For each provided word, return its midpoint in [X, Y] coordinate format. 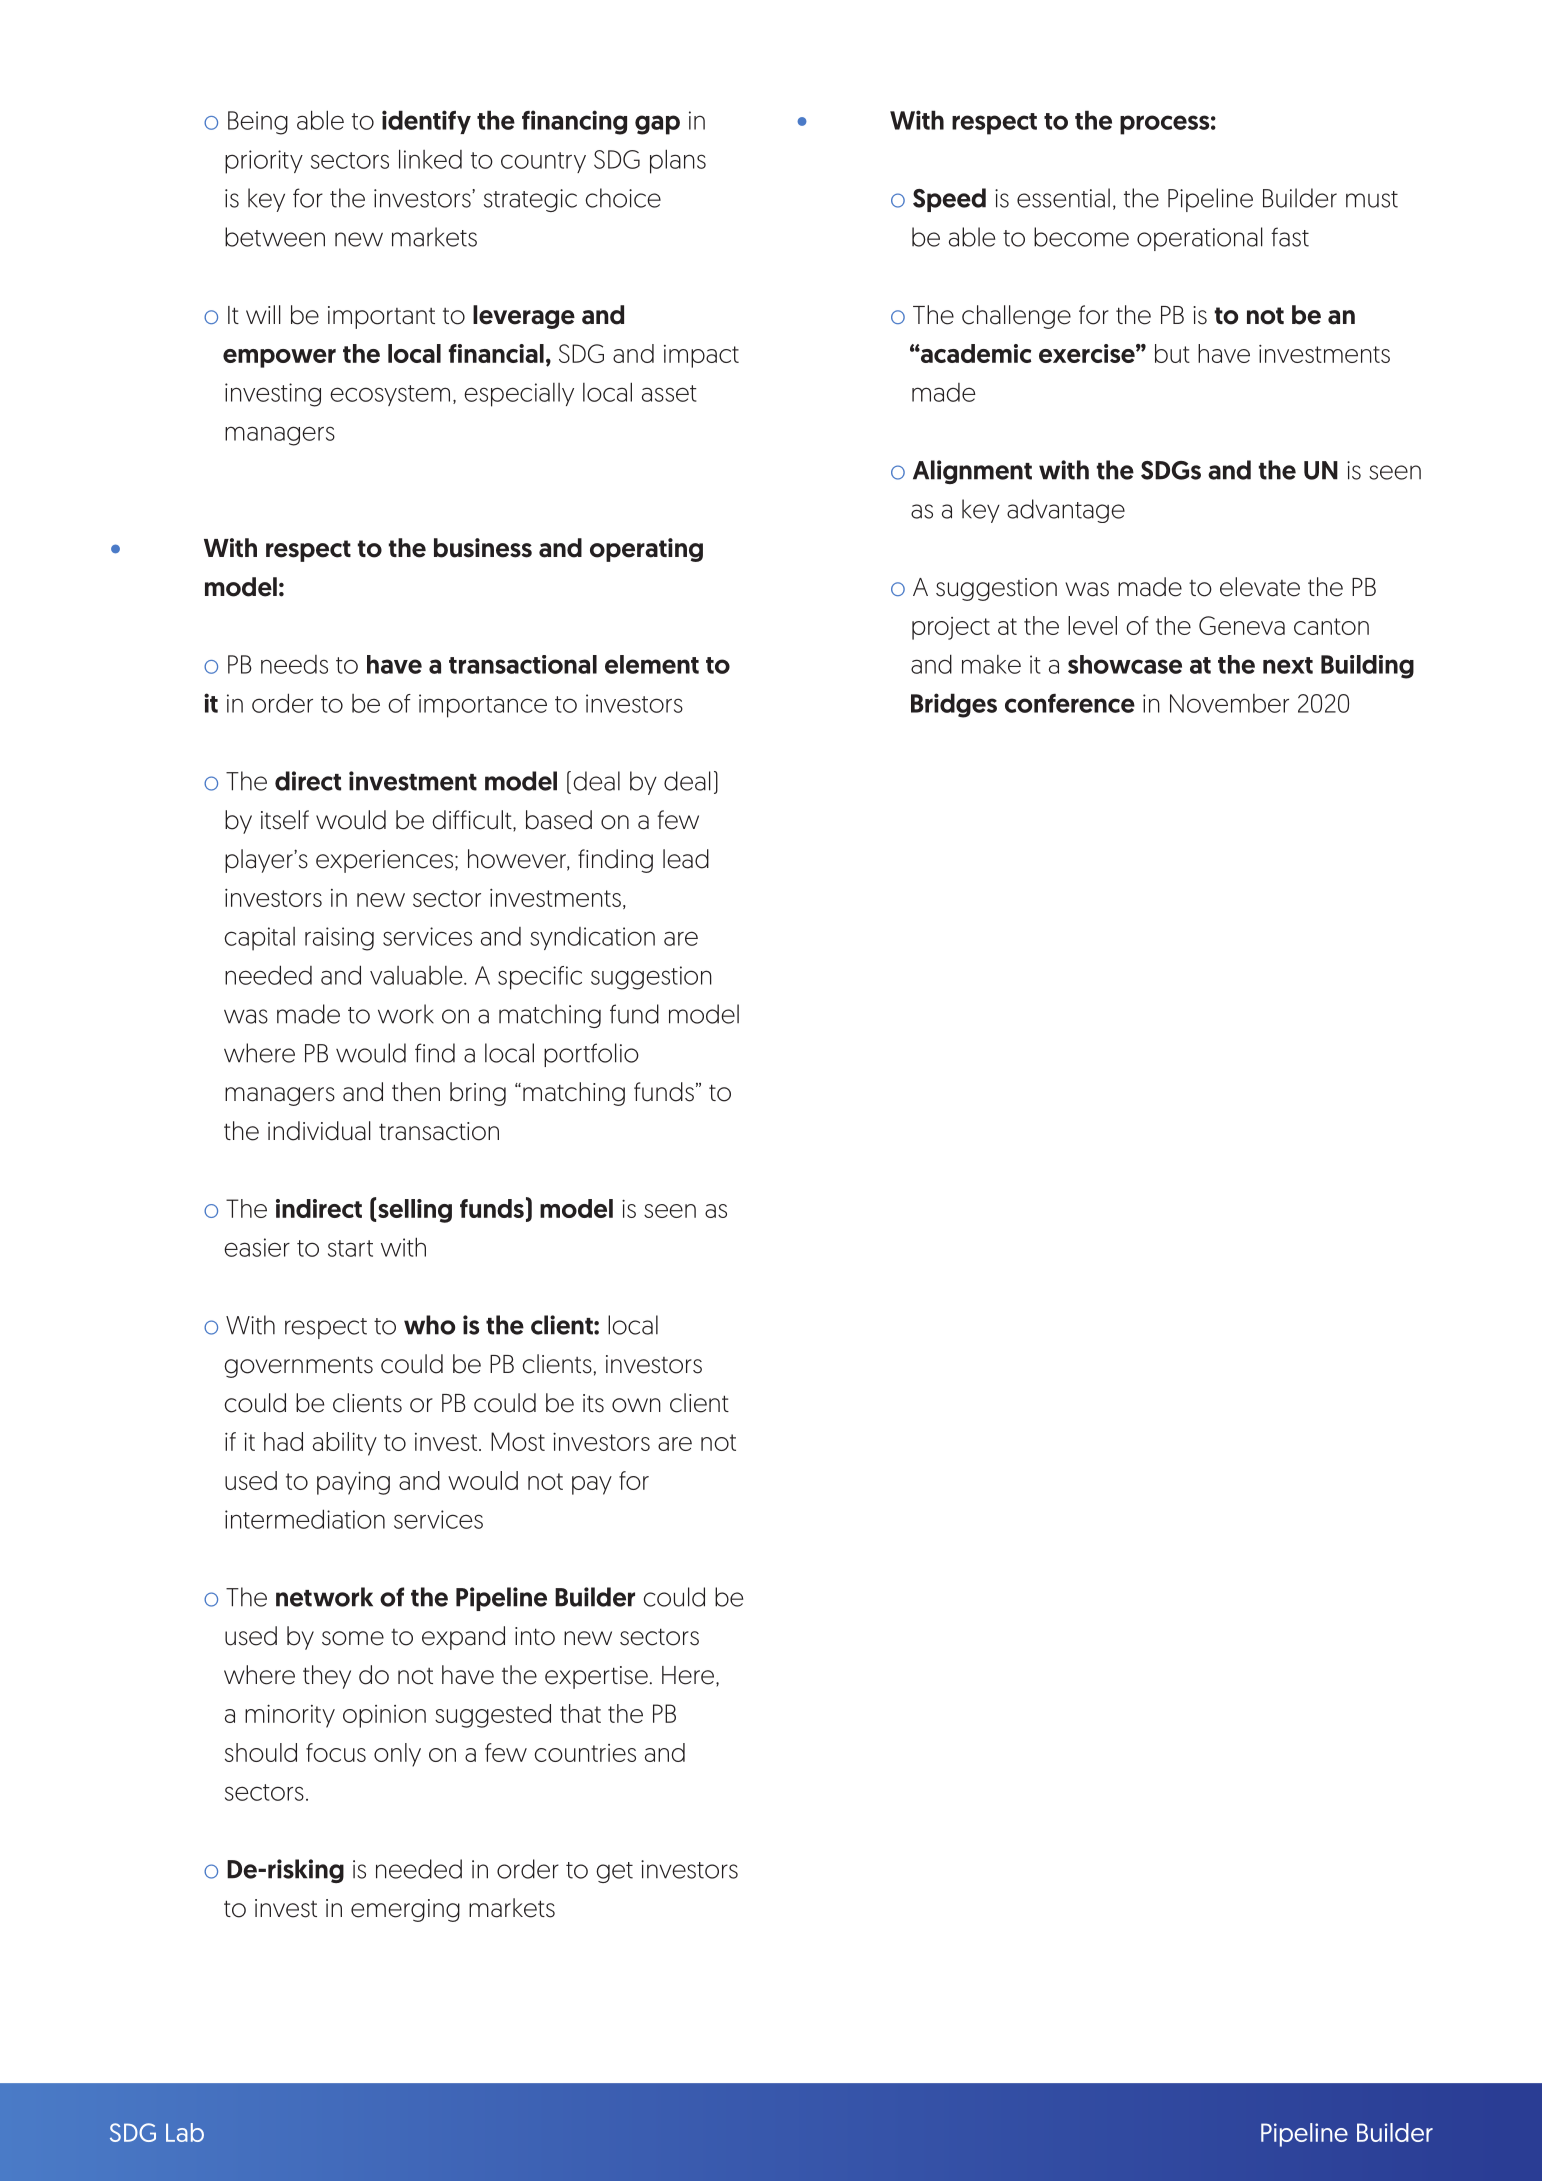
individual [319, 1131]
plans [678, 161]
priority [264, 162]
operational [1200, 239]
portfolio [591, 1055]
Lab [185, 2132]
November [1229, 703]
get [614, 1872]
